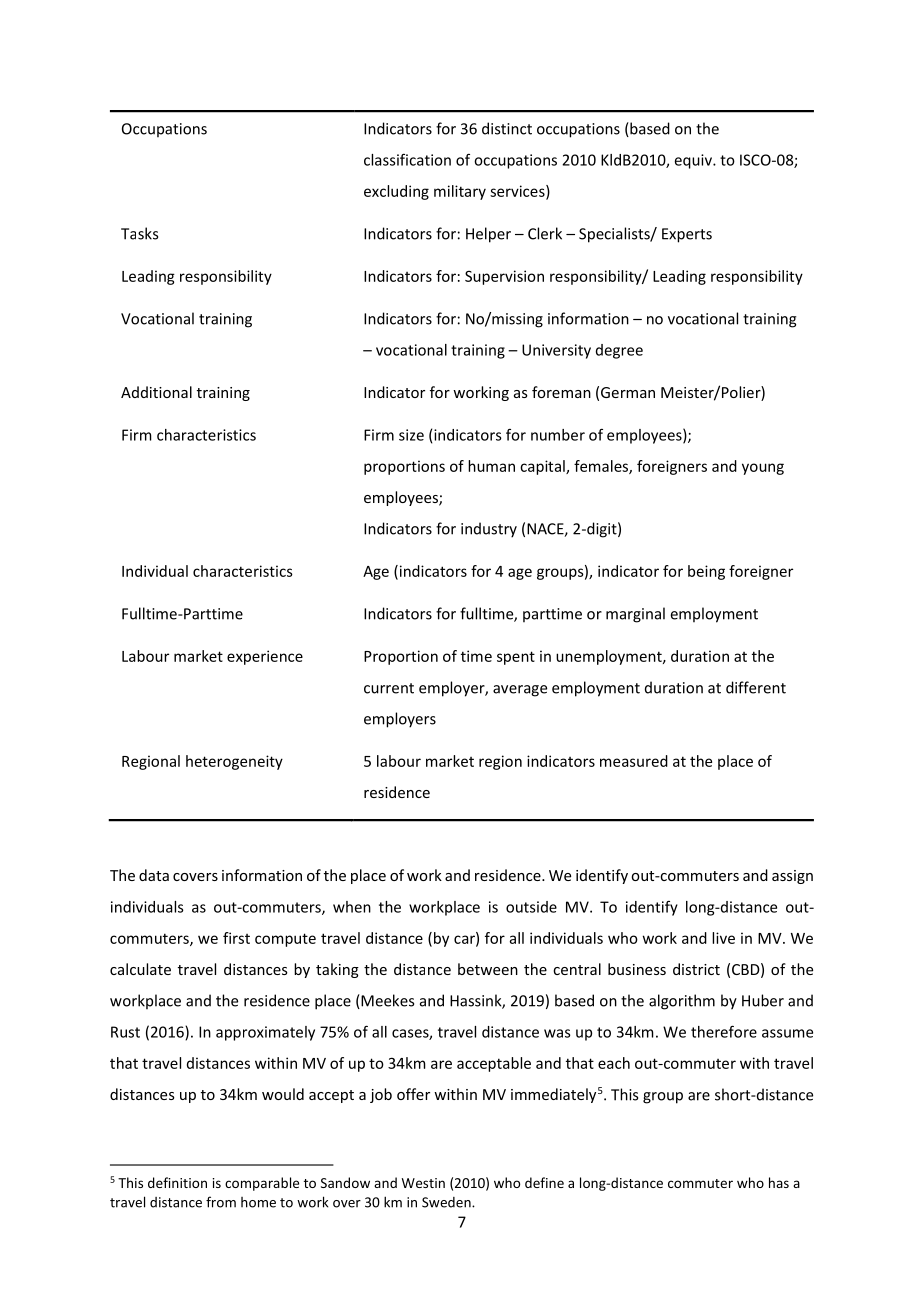  What do you see at coordinates (460, 192) in the page?
I see `military` at bounding box center [460, 192].
